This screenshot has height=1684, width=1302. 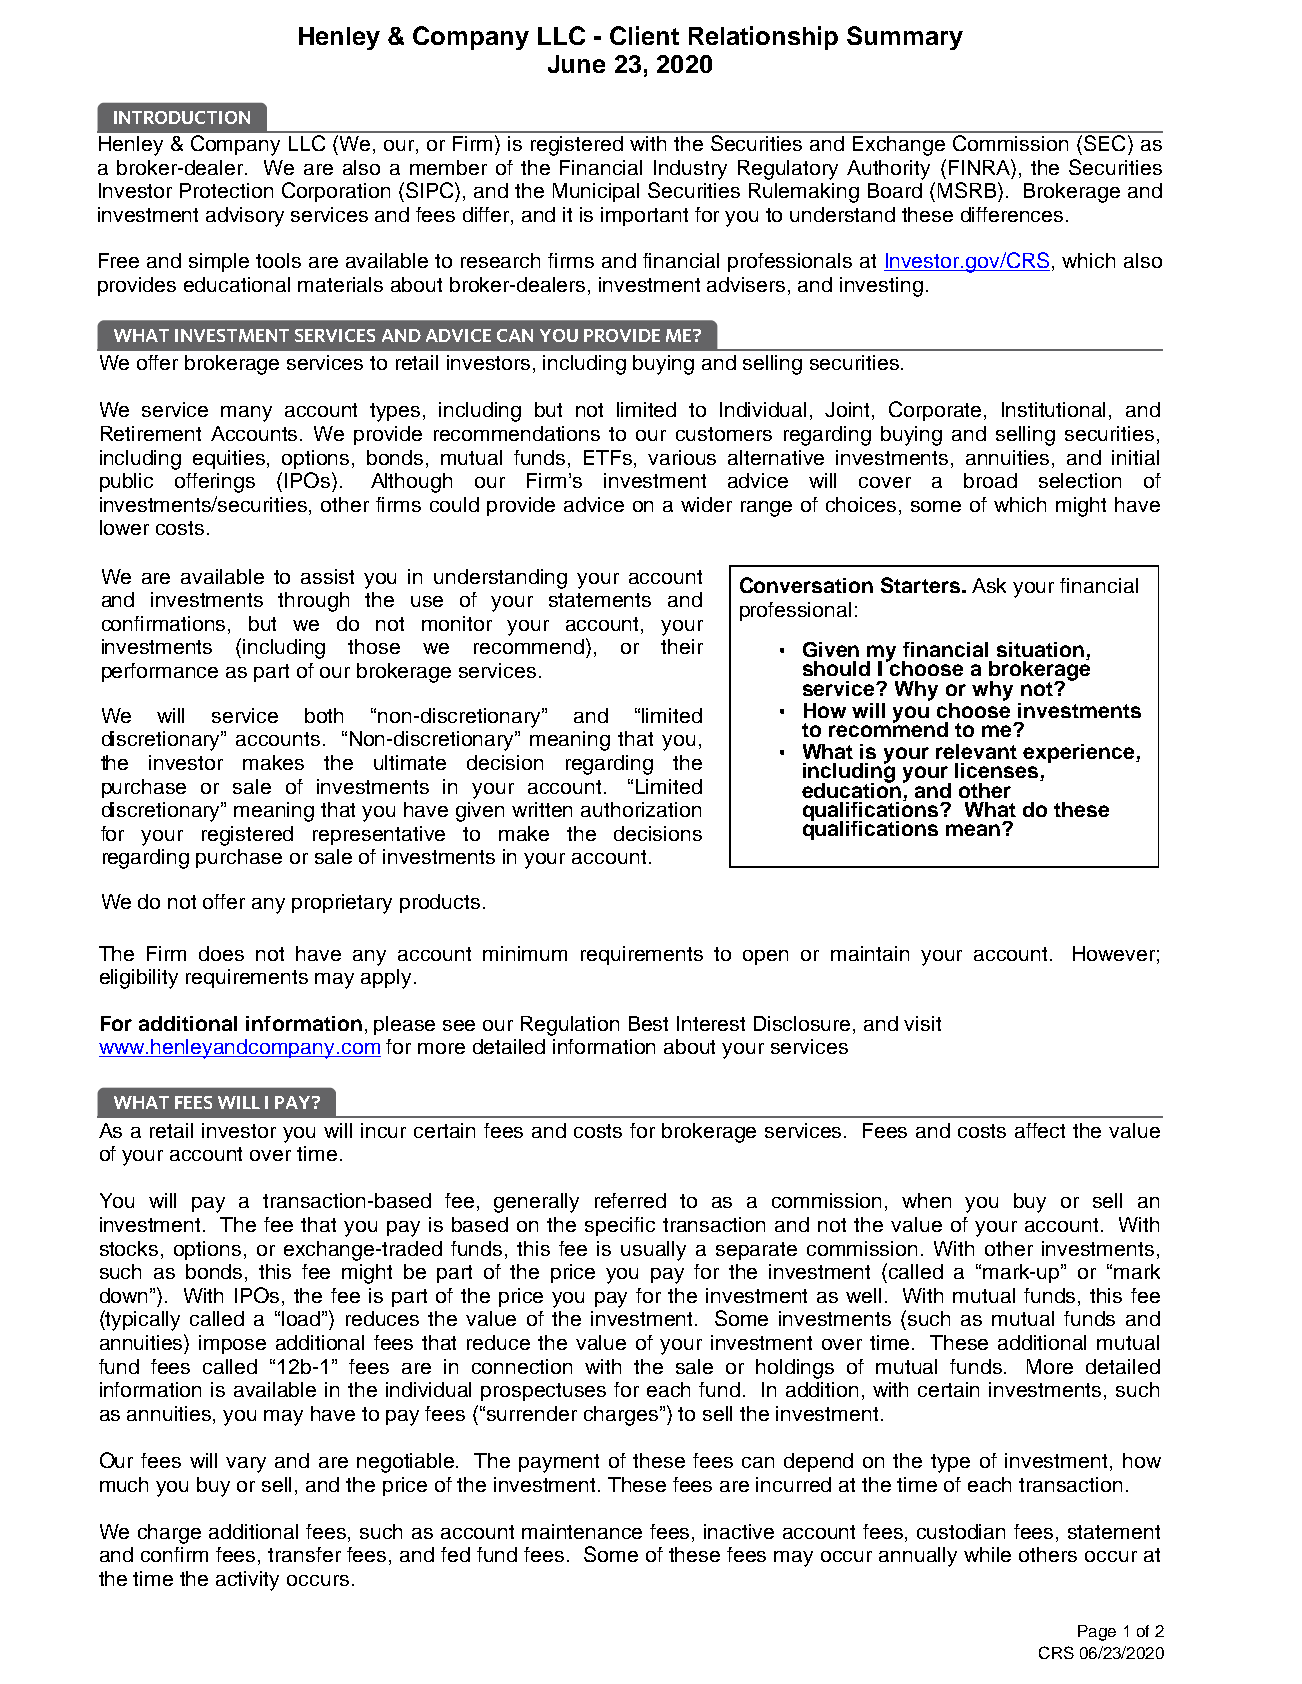 I want to click on INTRODUCTION, so click(x=182, y=117).
